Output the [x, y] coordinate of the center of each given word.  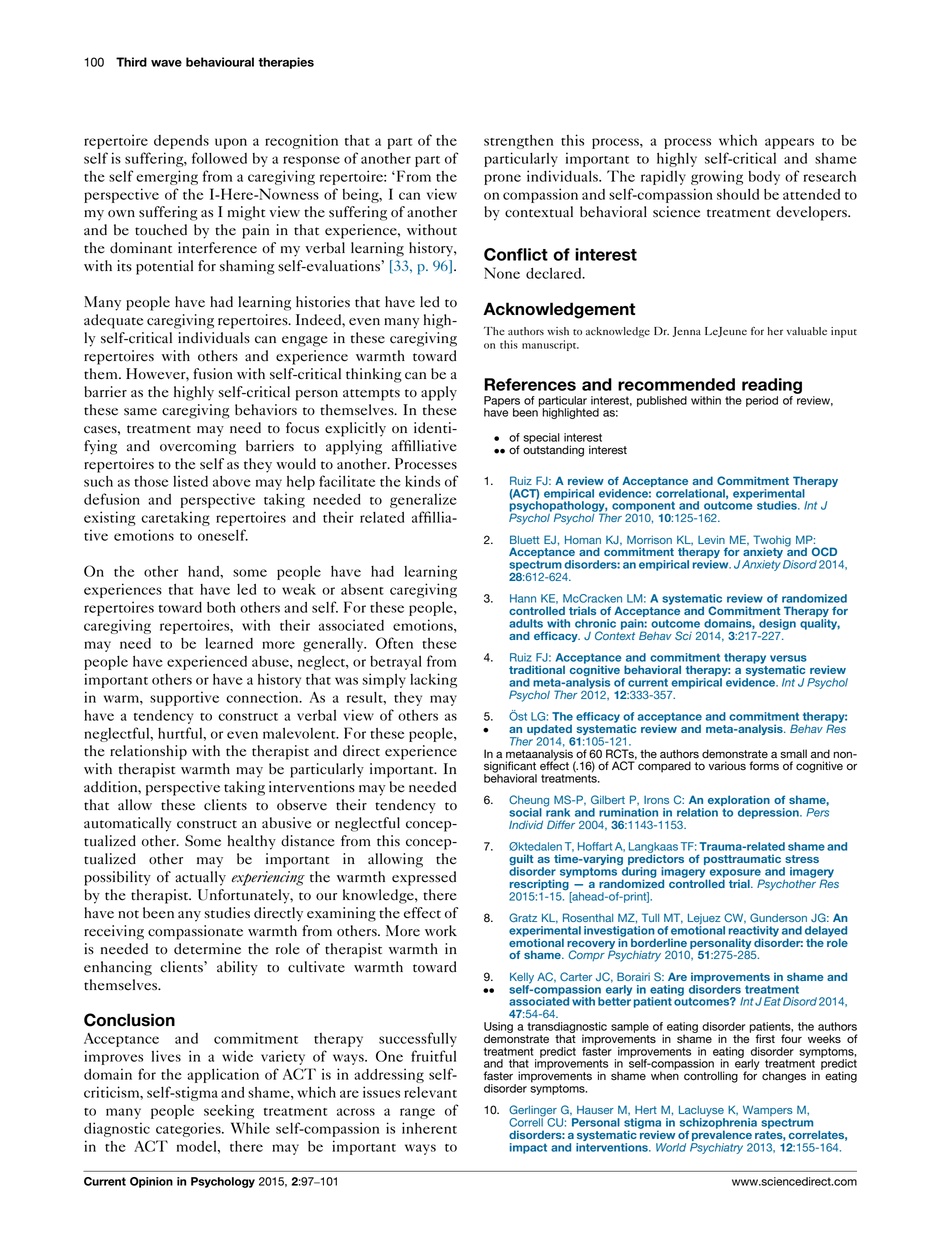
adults [526, 623]
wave [166, 63]
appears [789, 143]
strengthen [518, 142]
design [777, 625]
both [221, 607]
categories [189, 1129]
